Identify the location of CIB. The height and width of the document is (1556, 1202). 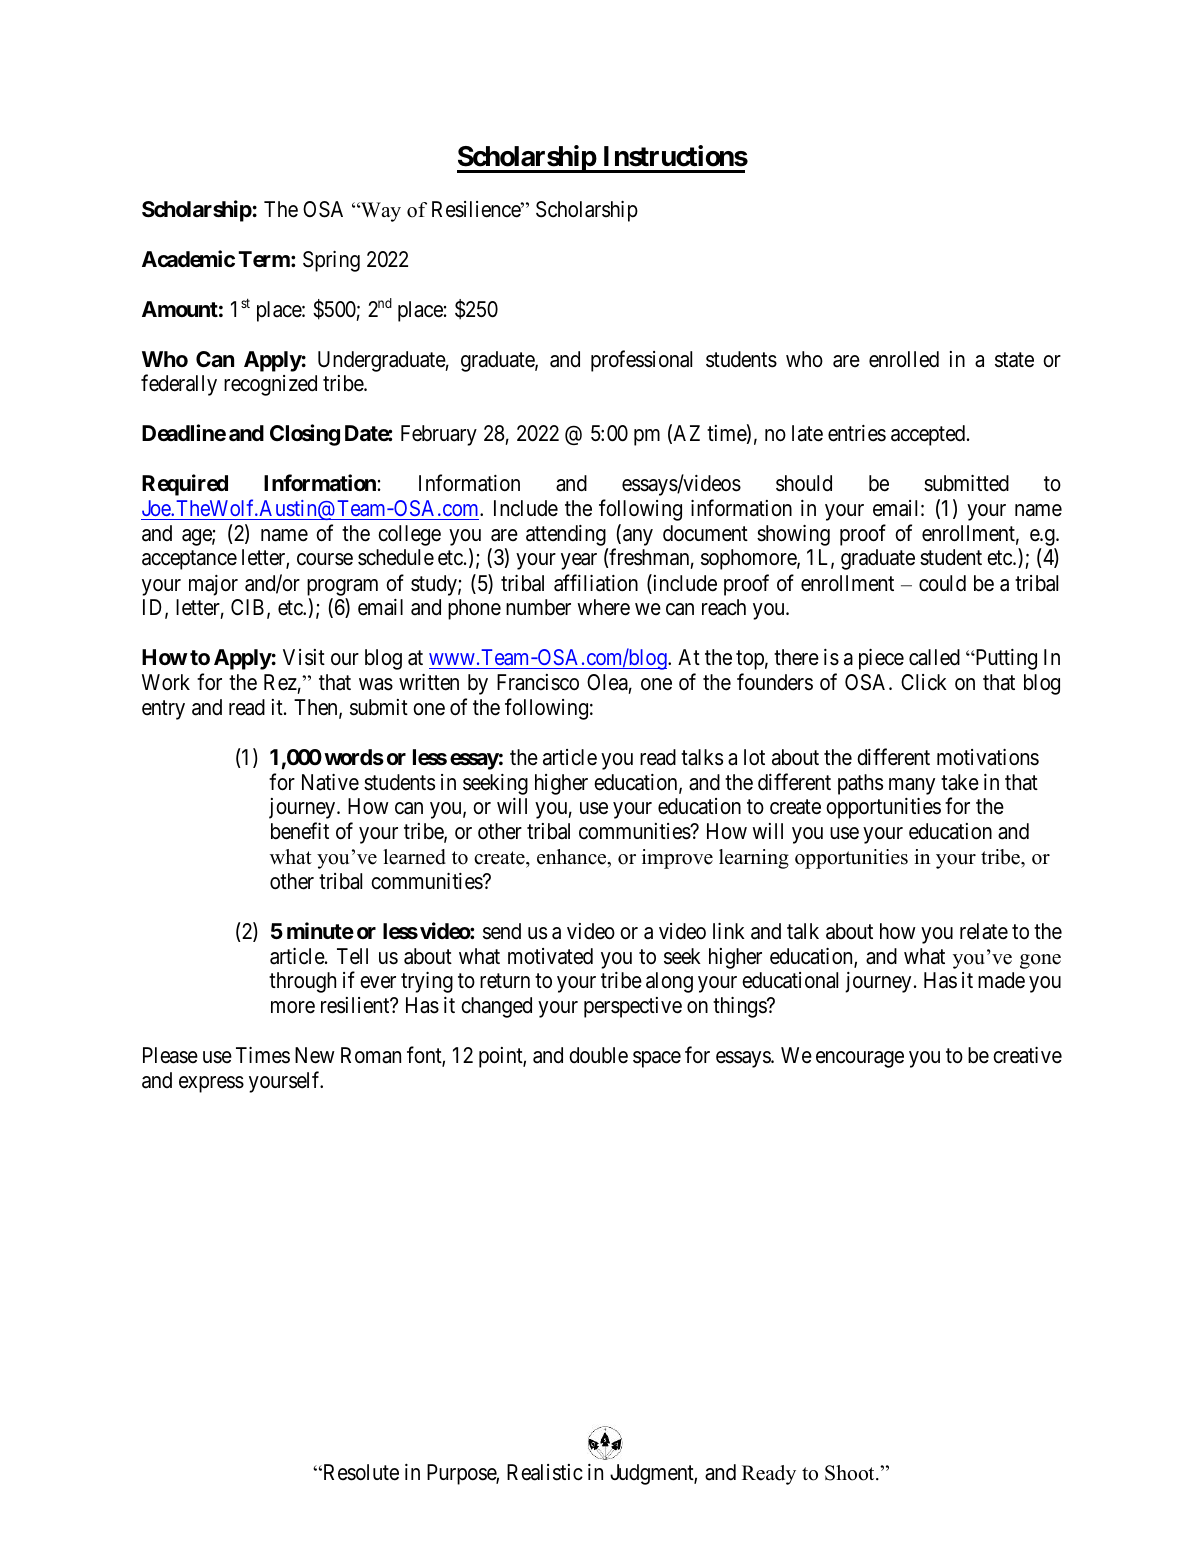
(247, 607).
